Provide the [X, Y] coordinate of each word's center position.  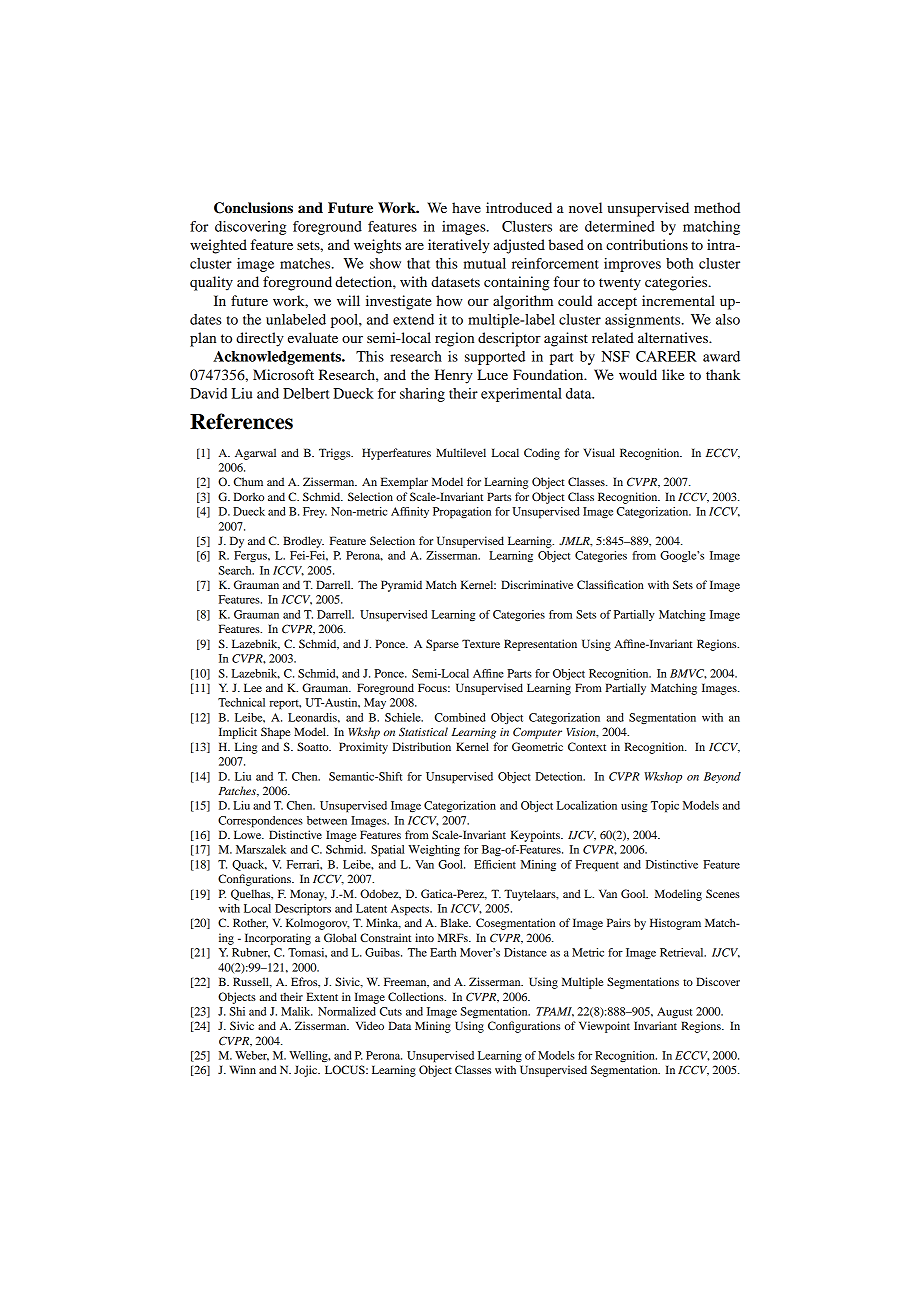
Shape [276, 733]
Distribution [421, 746]
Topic [665, 807]
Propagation [462, 513]
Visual [599, 452]
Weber [252, 1056]
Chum [248, 481]
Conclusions [253, 208]
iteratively [459, 246]
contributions [647, 244]
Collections [417, 996]
